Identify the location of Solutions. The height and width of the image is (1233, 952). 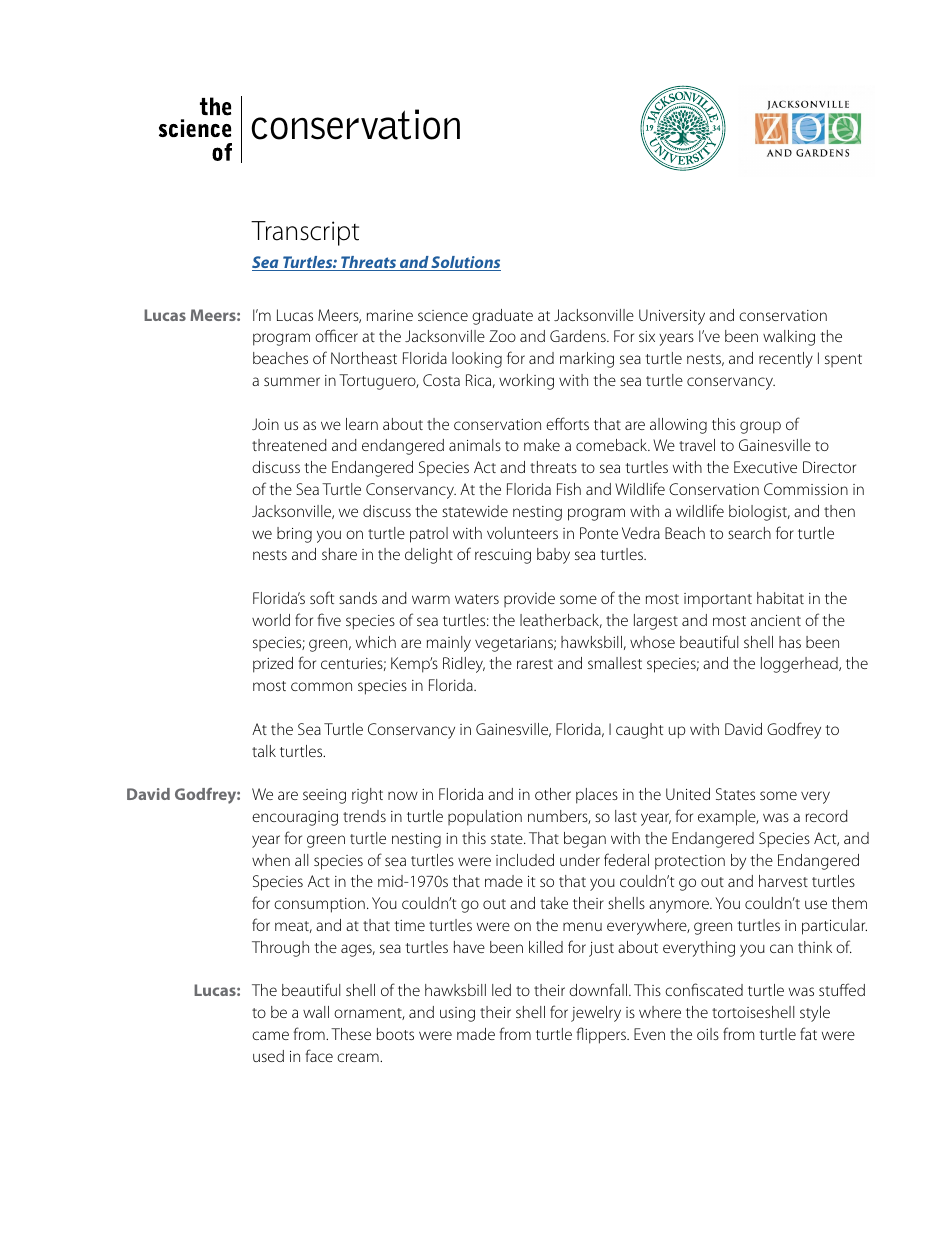
(465, 263).
